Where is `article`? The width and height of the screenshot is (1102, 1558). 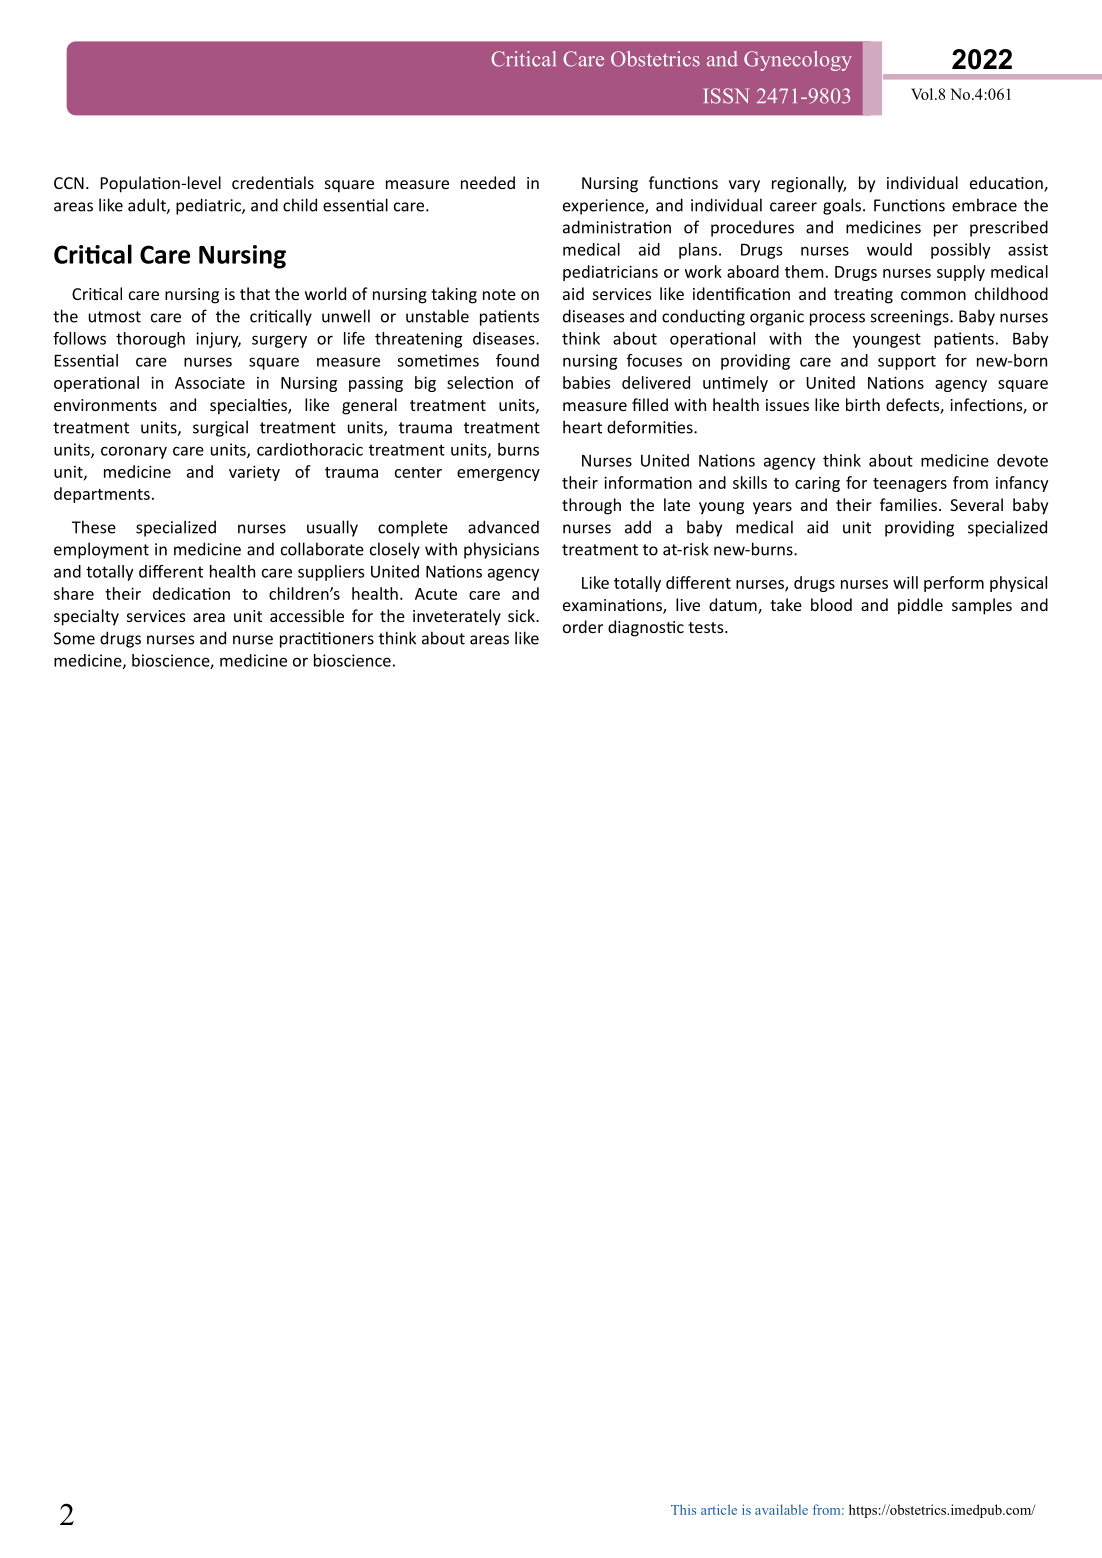 article is located at coordinates (719, 1509).
